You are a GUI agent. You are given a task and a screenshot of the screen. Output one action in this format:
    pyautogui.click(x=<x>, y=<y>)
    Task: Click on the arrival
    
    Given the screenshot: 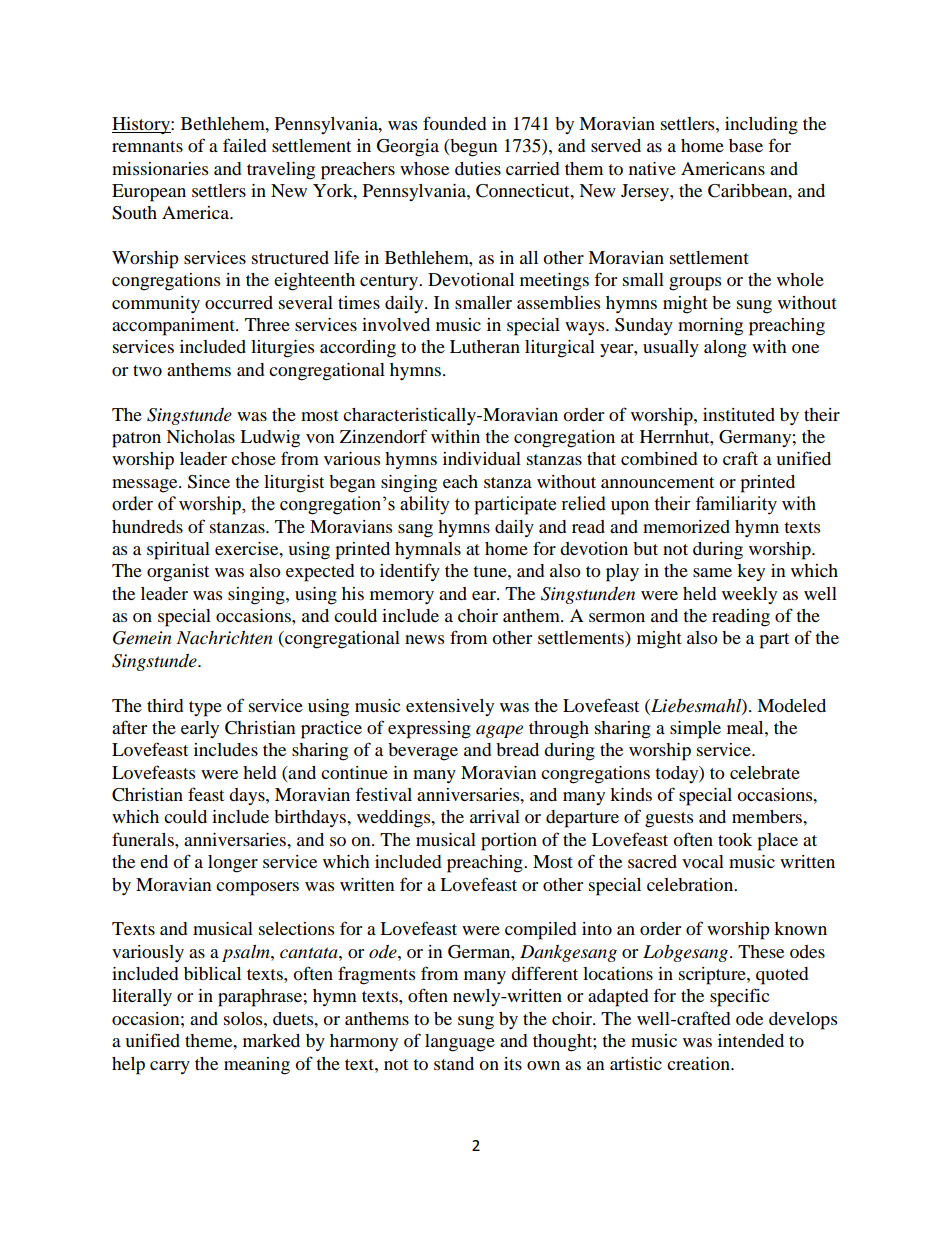 What is the action you would take?
    pyautogui.click(x=495, y=816)
